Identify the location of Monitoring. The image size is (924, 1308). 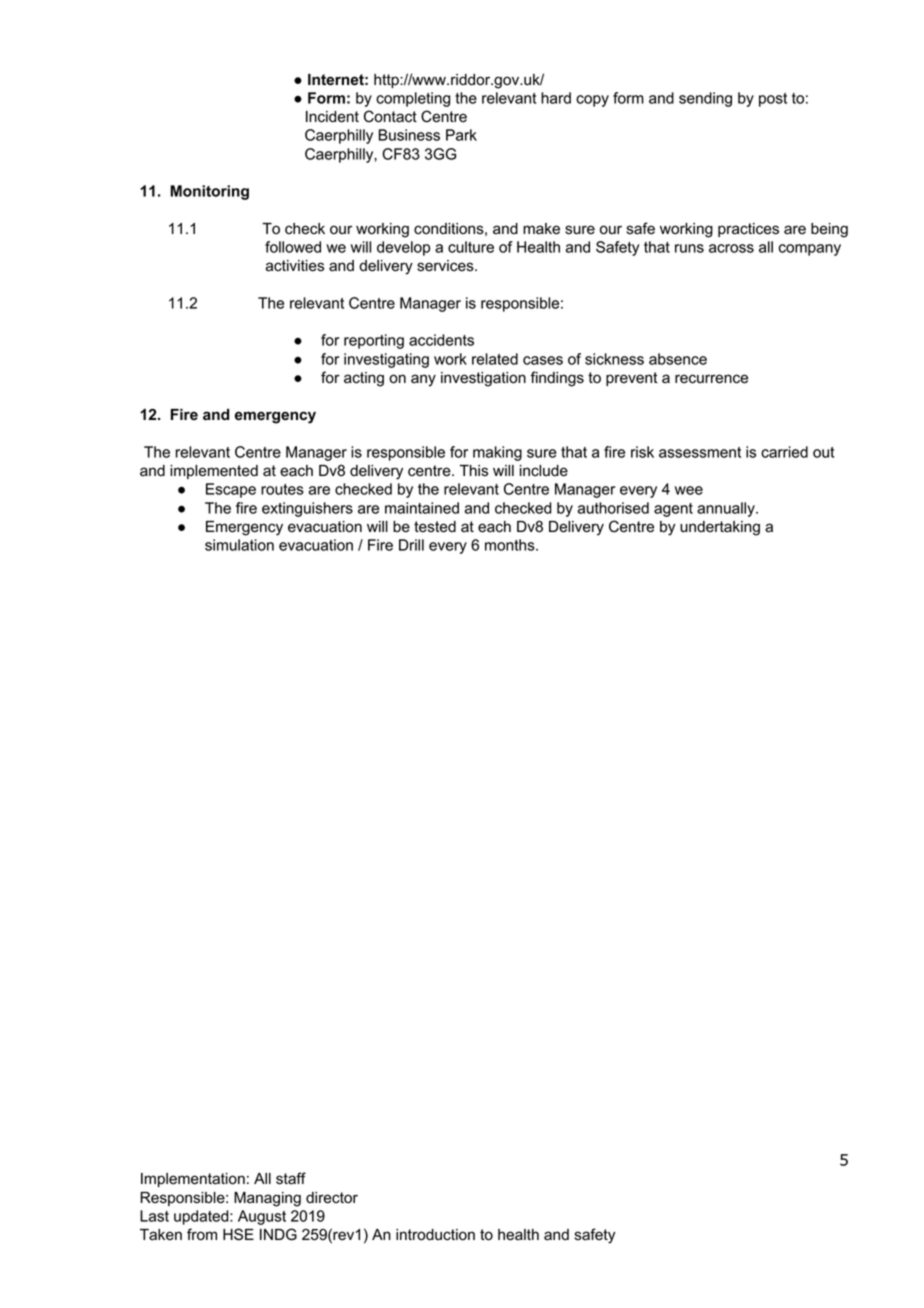
(209, 192).
